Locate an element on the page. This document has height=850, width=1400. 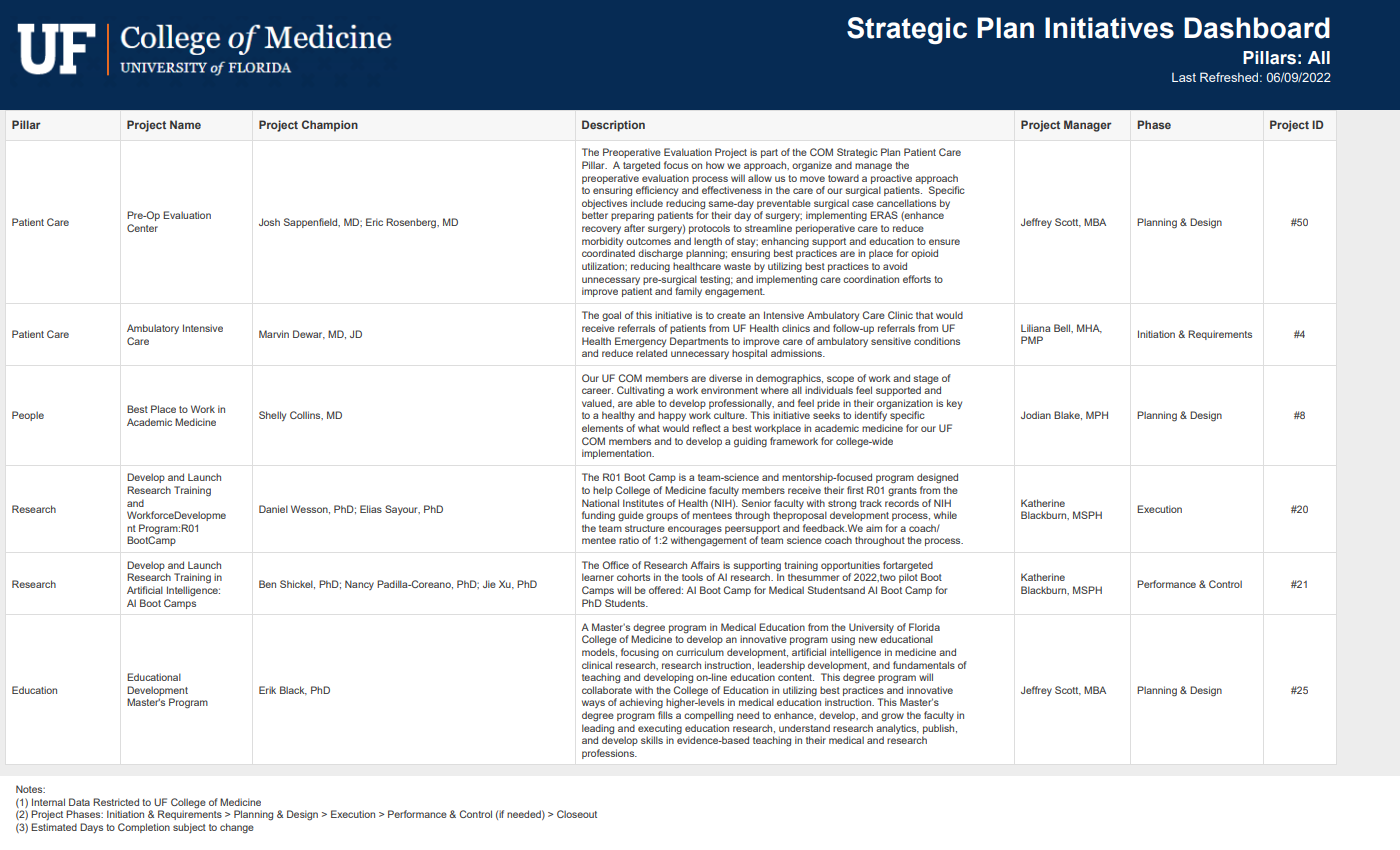
Description is located at coordinates (613, 126).
